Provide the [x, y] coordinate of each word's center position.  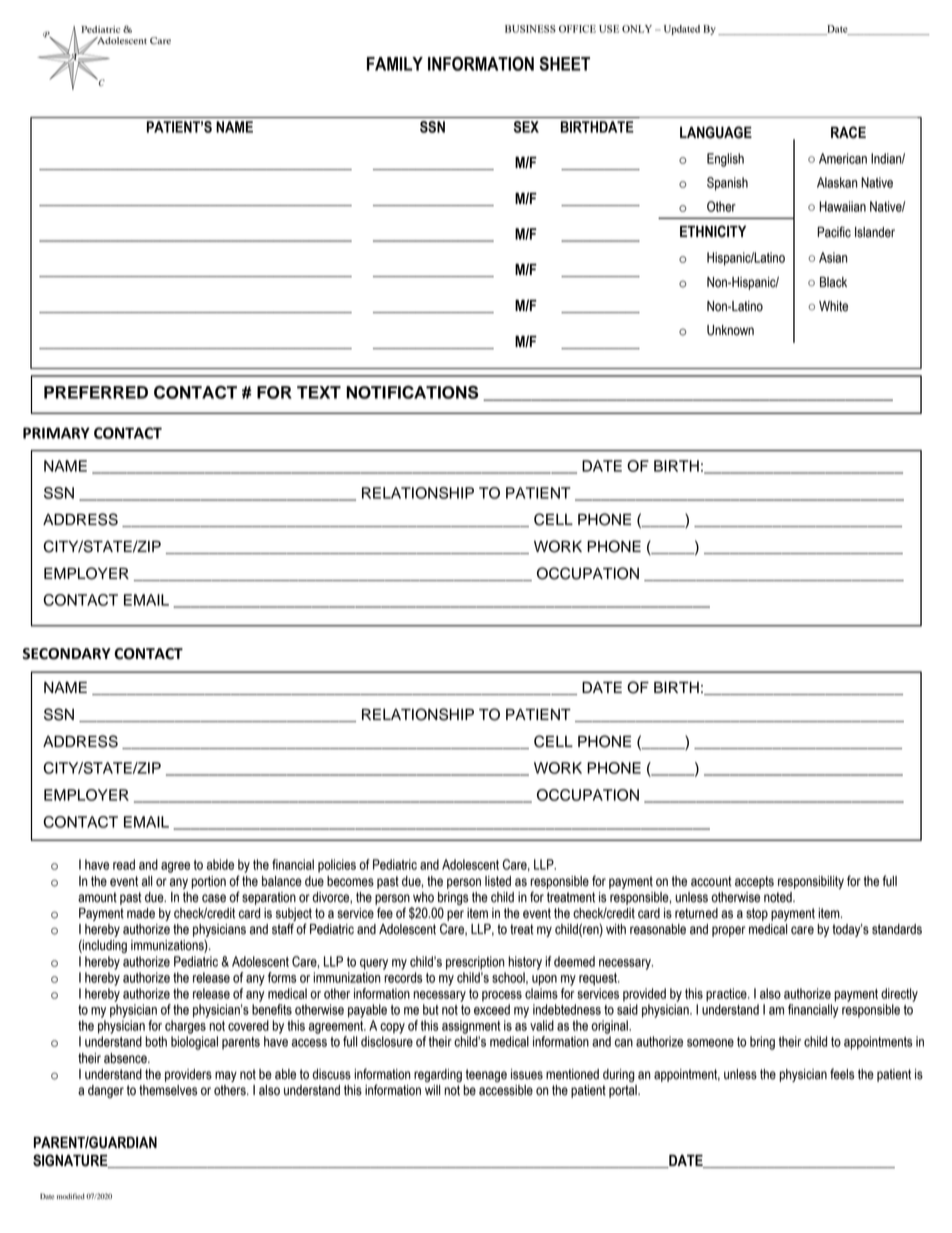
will [432, 1090]
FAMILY [395, 64]
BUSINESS [530, 29]
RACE [848, 132]
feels [842, 1074]
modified [71, 1196]
